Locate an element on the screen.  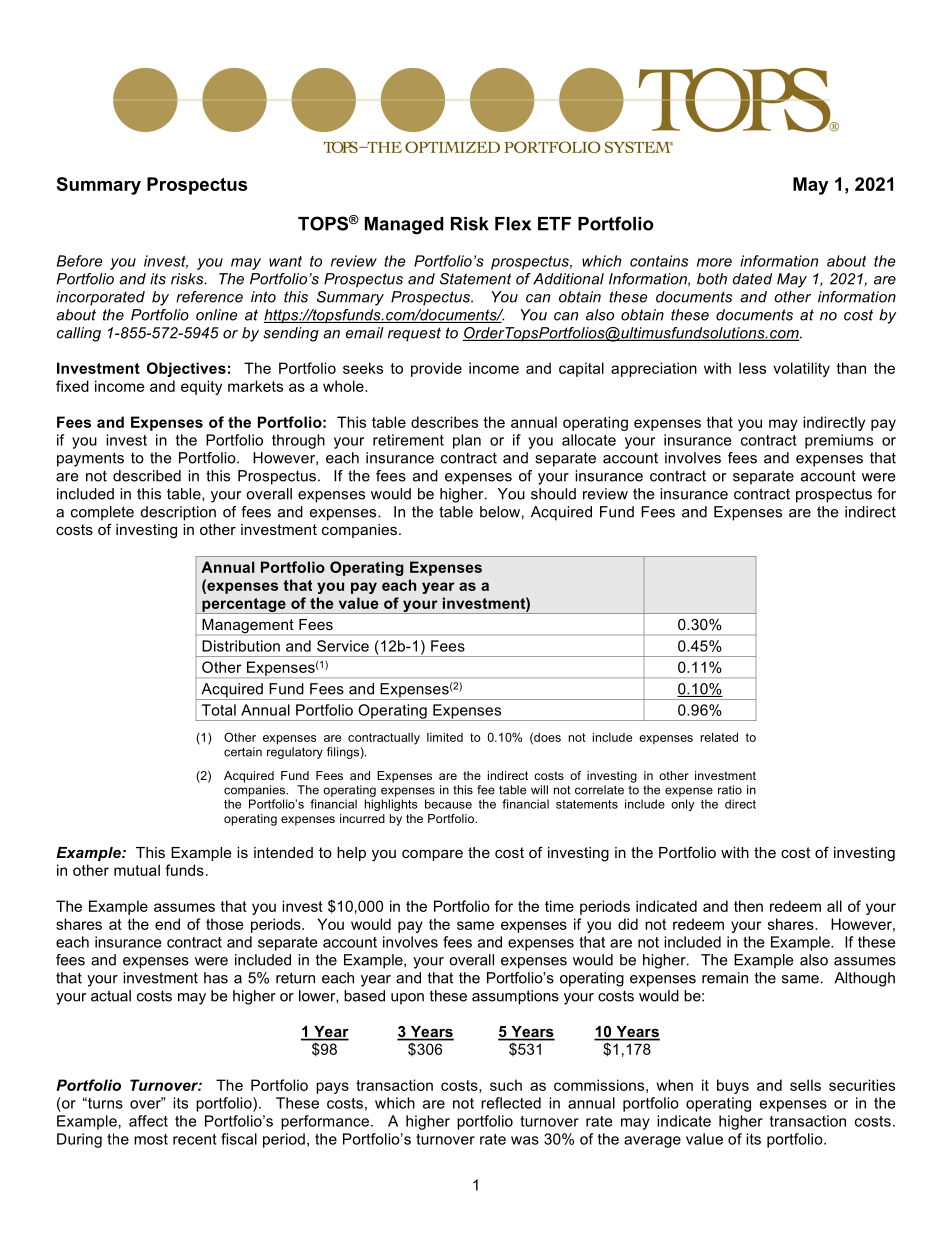
reflected is located at coordinates (511, 1103).
